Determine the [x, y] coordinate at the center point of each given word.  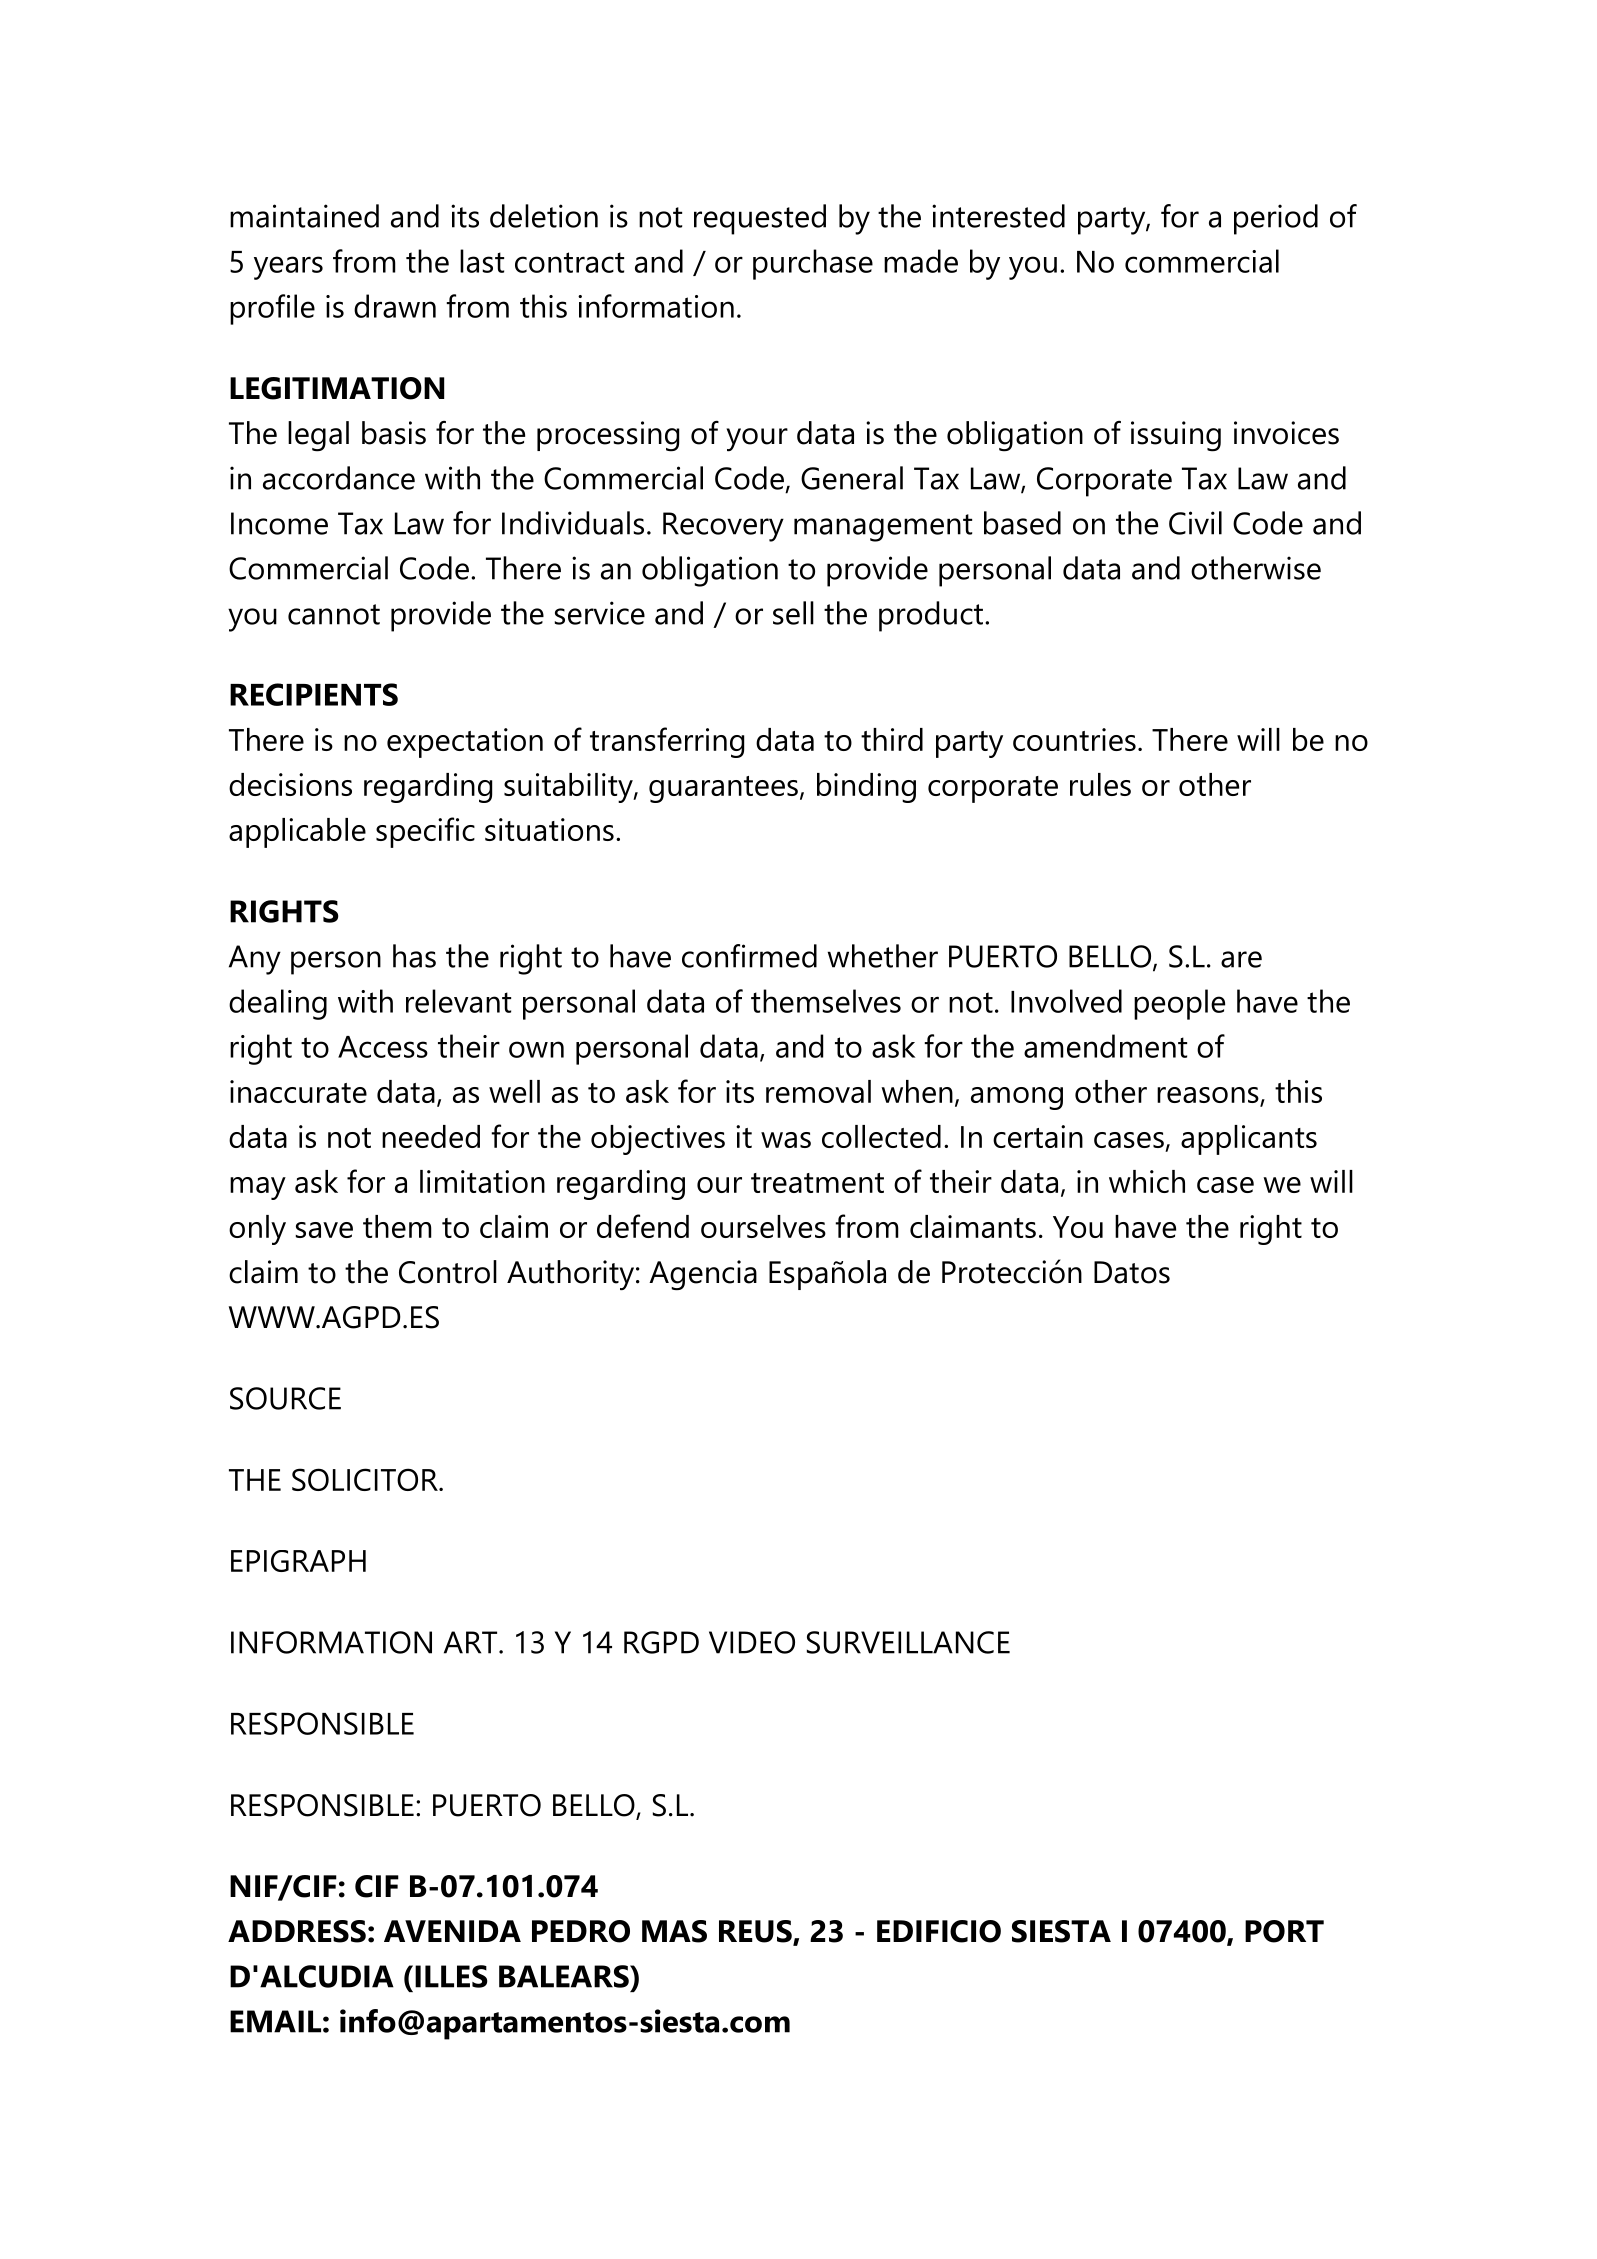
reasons [1208, 1095]
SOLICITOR [366, 1479]
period [1276, 219]
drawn [395, 306]
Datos [1132, 1272]
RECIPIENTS [314, 694]
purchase [813, 264]
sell [793, 613]
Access [383, 1047]
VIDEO [752, 1642]
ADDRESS [297, 1931]
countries [1074, 739]
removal [818, 1091]
